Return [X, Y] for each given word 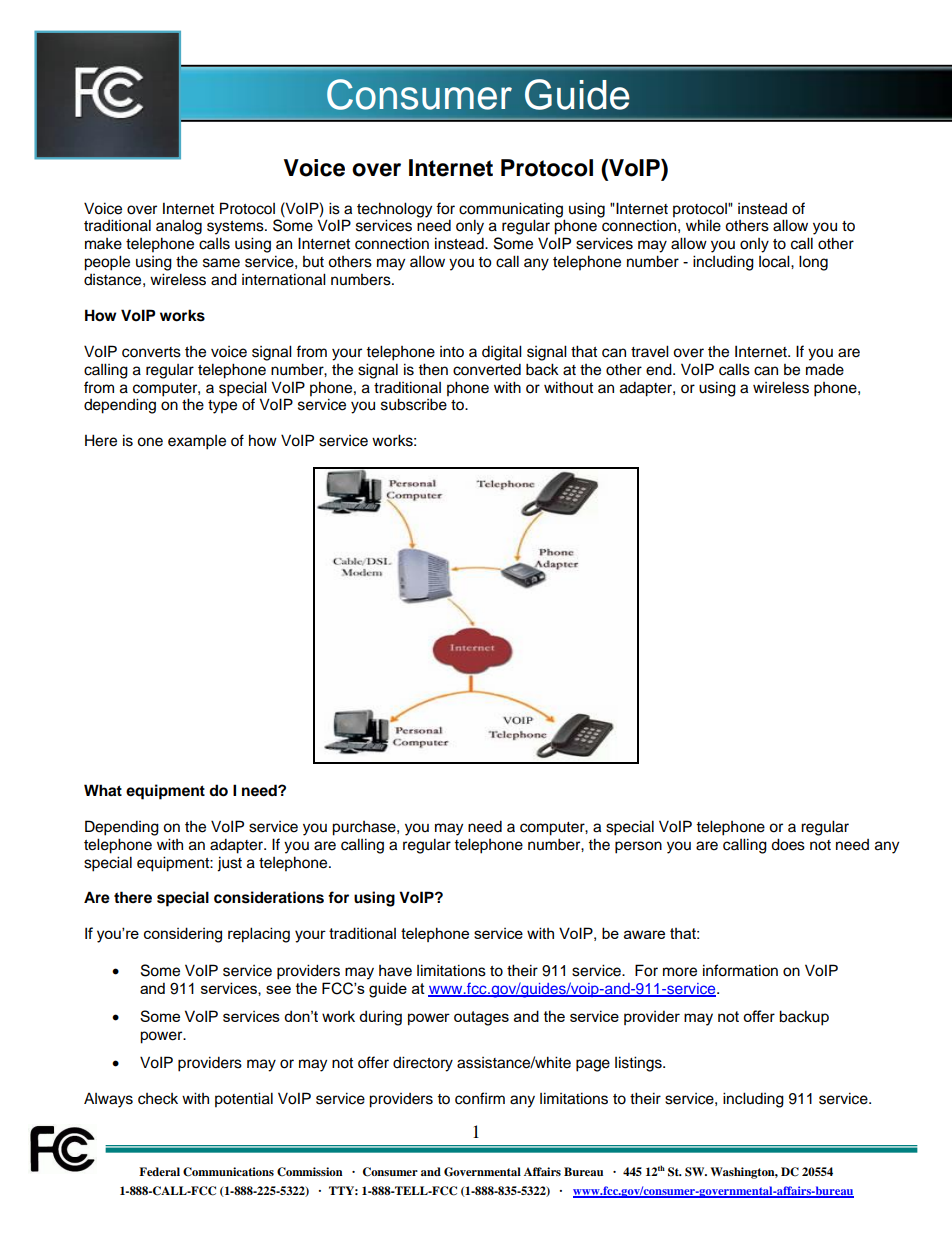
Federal [159, 1171]
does [788, 844]
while [703, 225]
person [638, 847]
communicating [511, 210]
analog [179, 227]
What [103, 790]
